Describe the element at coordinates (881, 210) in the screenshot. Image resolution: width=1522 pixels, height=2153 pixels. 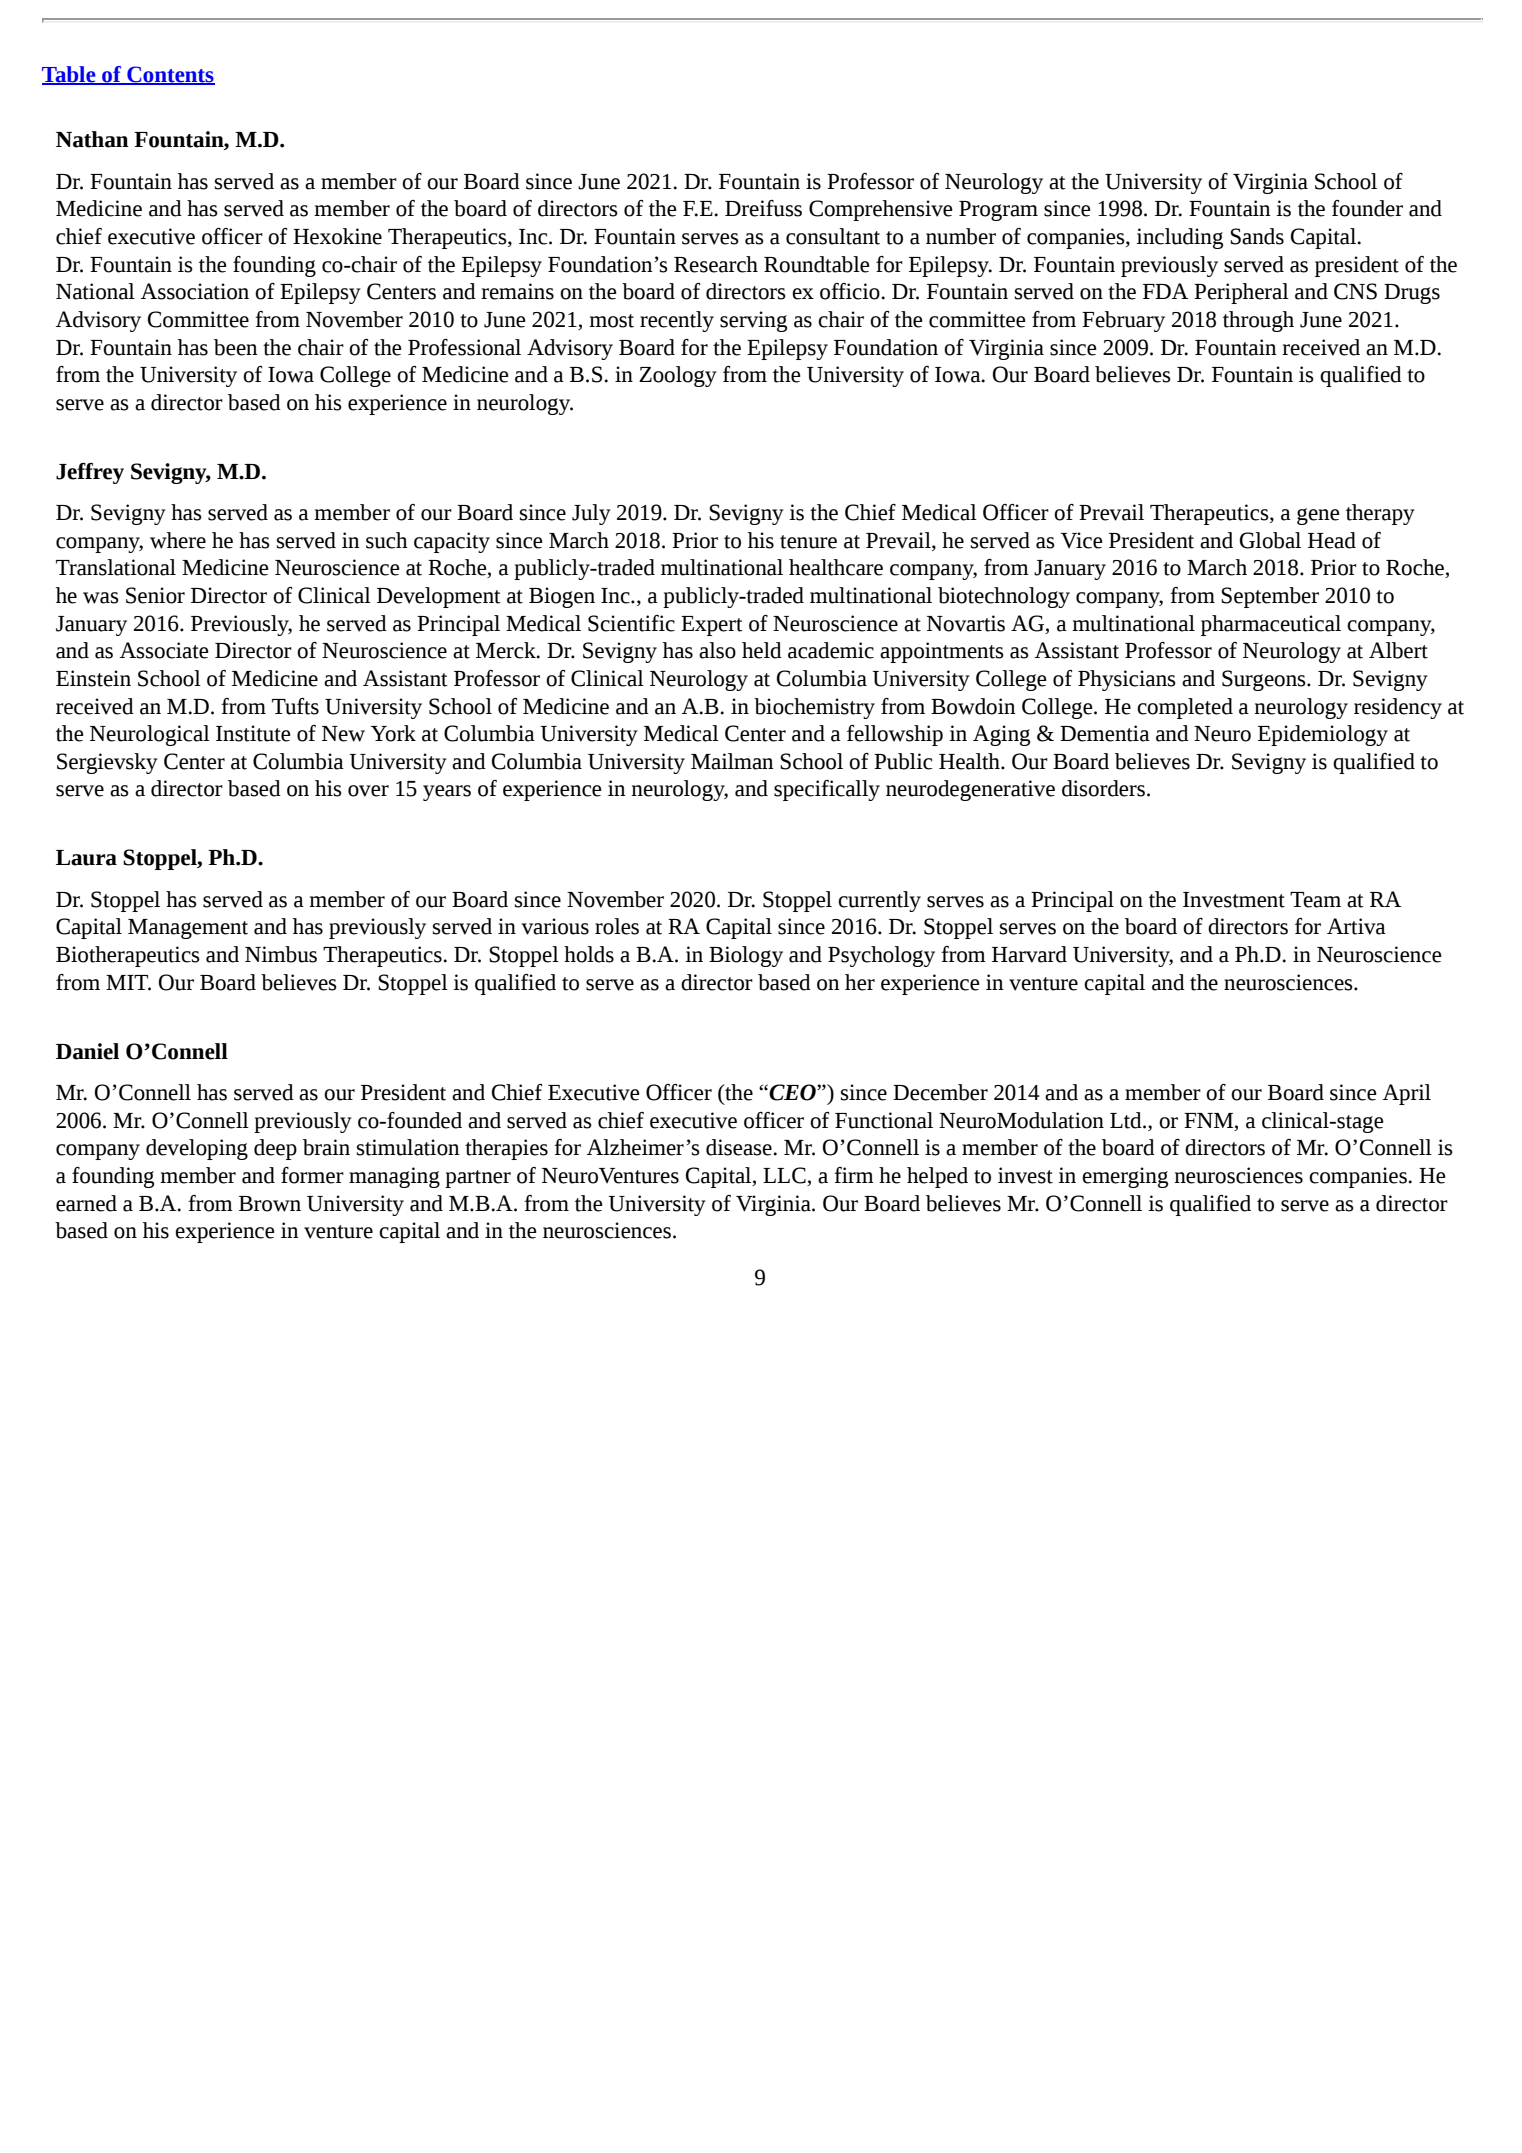
I see `Comprehensive` at that location.
